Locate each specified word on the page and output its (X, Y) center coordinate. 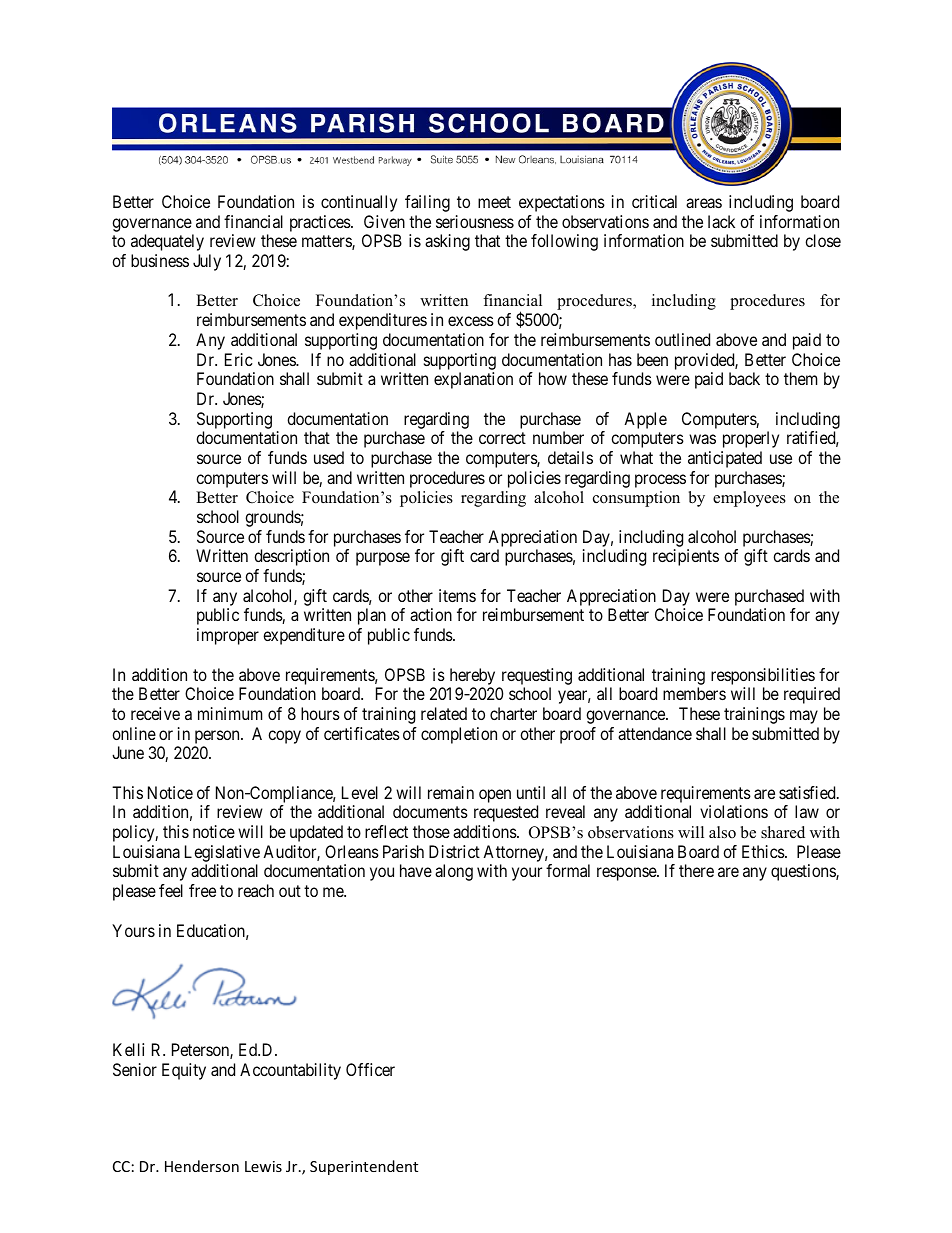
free (202, 890)
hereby (472, 676)
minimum (230, 713)
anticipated (725, 459)
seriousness (475, 221)
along (454, 872)
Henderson (202, 1166)
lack (721, 221)
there (696, 870)
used (329, 457)
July (207, 262)
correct (502, 438)
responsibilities (763, 676)
